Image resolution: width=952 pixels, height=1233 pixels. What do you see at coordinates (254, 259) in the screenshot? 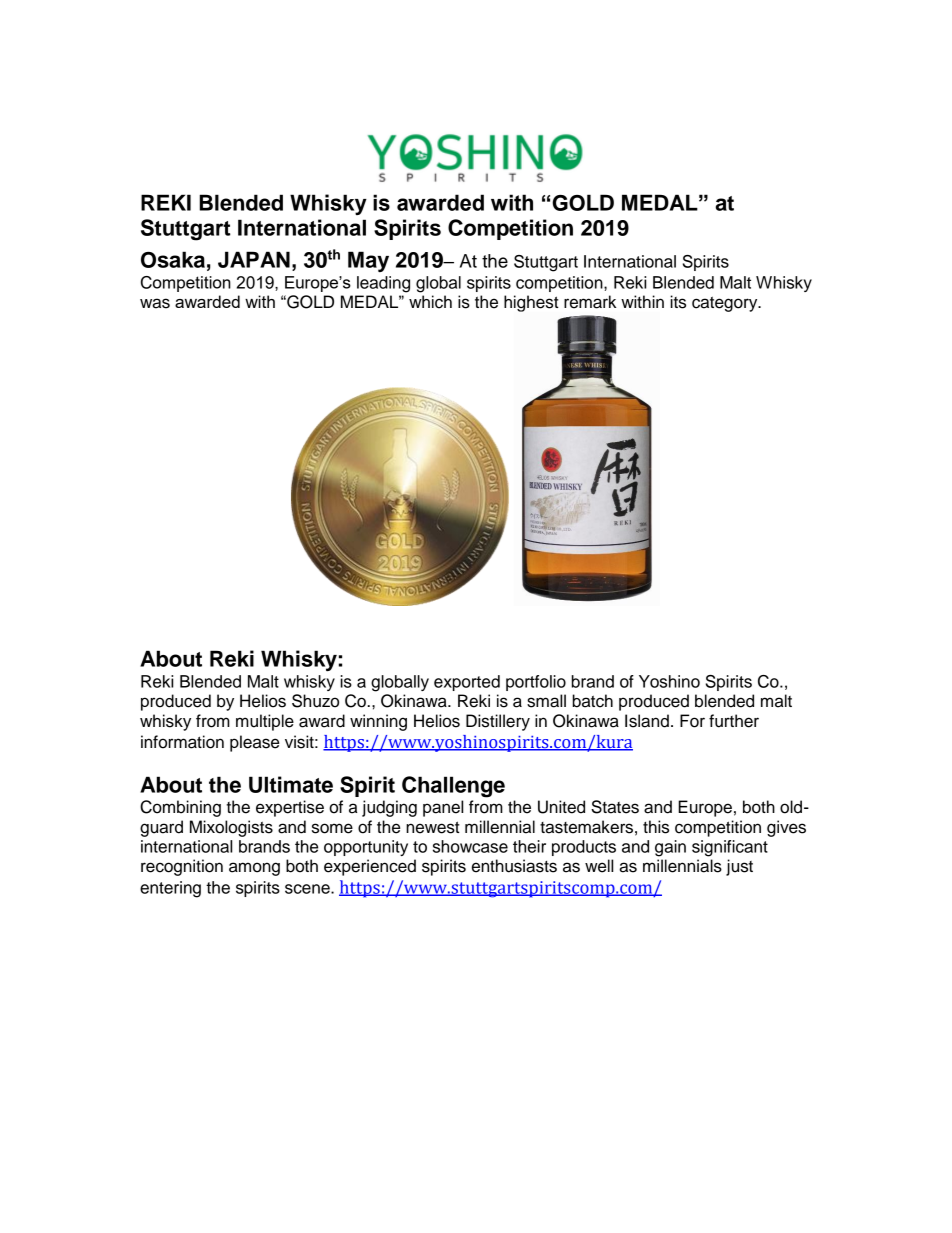
I see `JAPAN` at bounding box center [254, 259].
